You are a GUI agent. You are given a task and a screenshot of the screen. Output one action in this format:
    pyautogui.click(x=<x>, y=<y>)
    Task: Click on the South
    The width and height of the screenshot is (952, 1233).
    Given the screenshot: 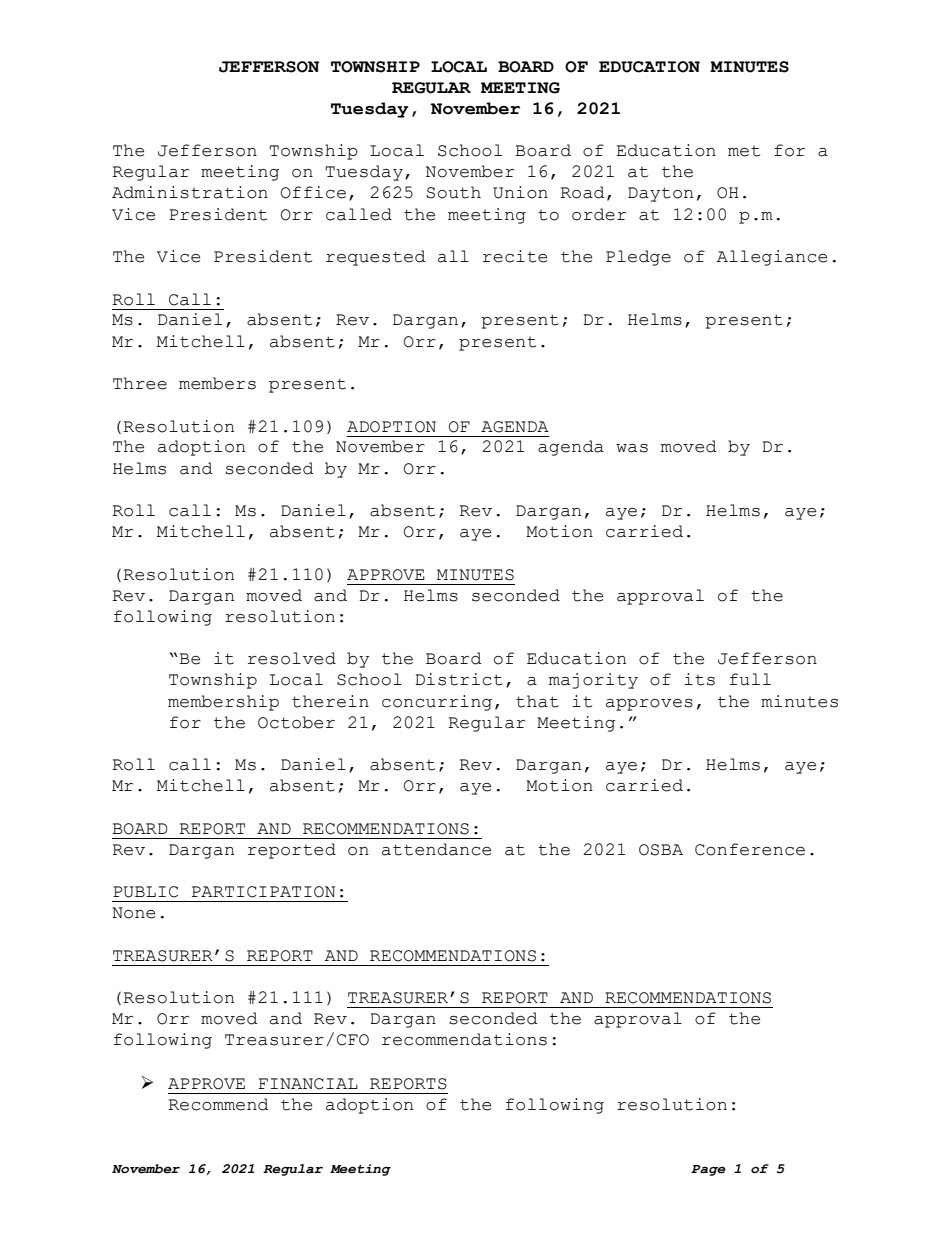 What is the action you would take?
    pyautogui.click(x=454, y=192)
